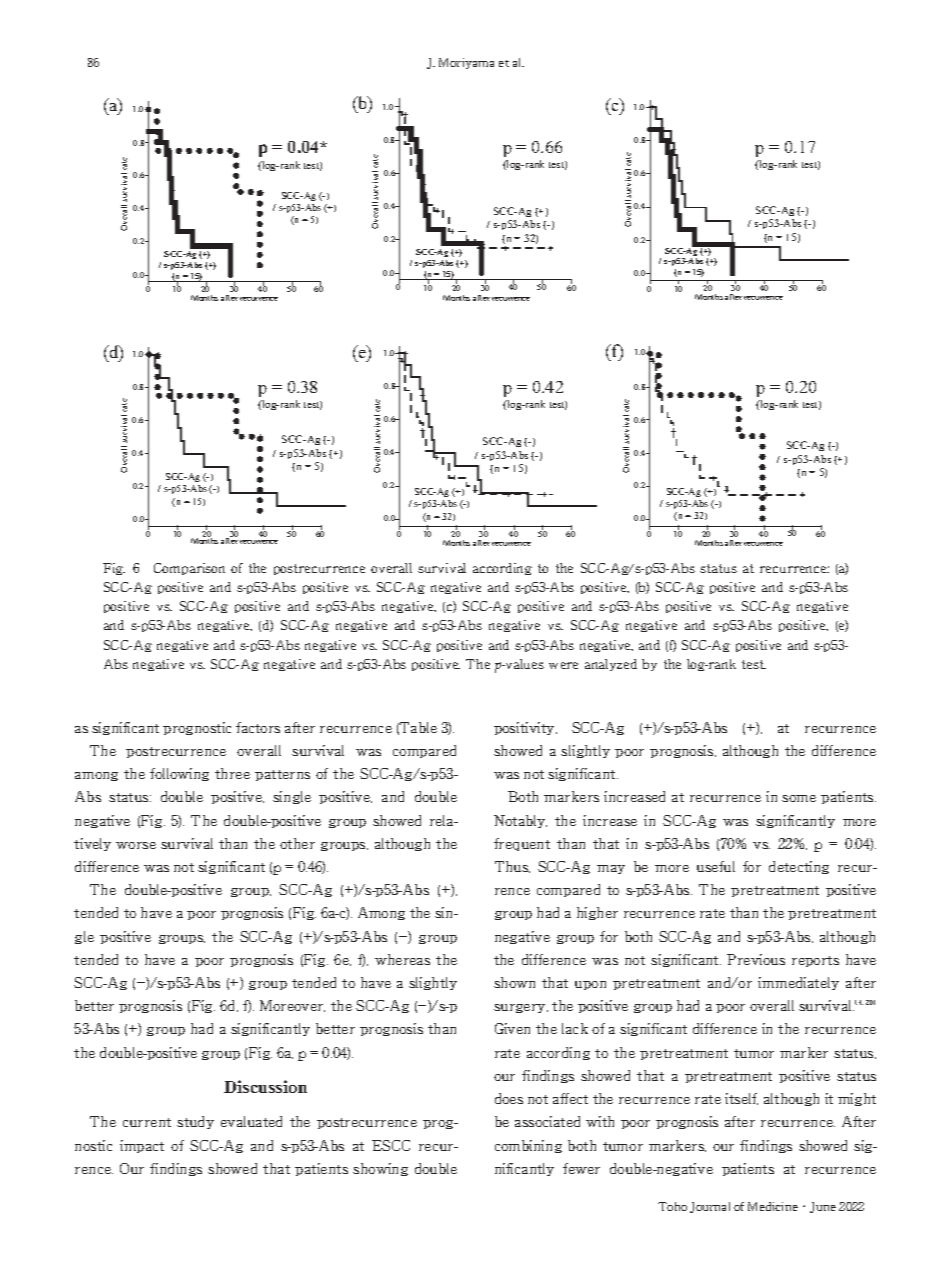 Image resolution: width=952 pixels, height=1270 pixels. What do you see at coordinates (297, 843) in the document?
I see `other` at bounding box center [297, 843].
